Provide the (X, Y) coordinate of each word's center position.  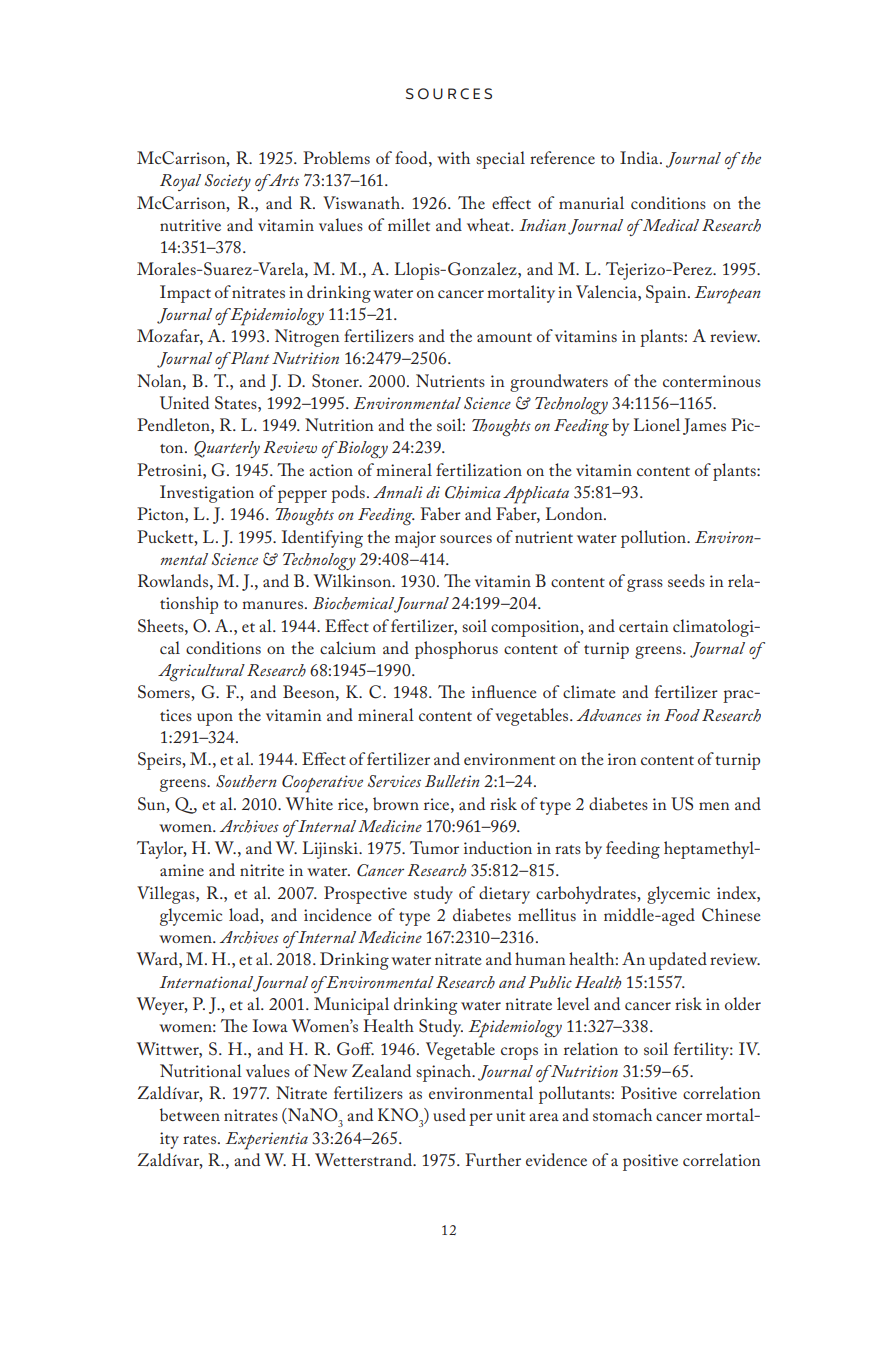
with (453, 157)
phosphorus (456, 650)
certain (644, 626)
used (449, 1114)
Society (228, 182)
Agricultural (201, 673)
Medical (670, 225)
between (190, 1114)
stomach (622, 1114)
